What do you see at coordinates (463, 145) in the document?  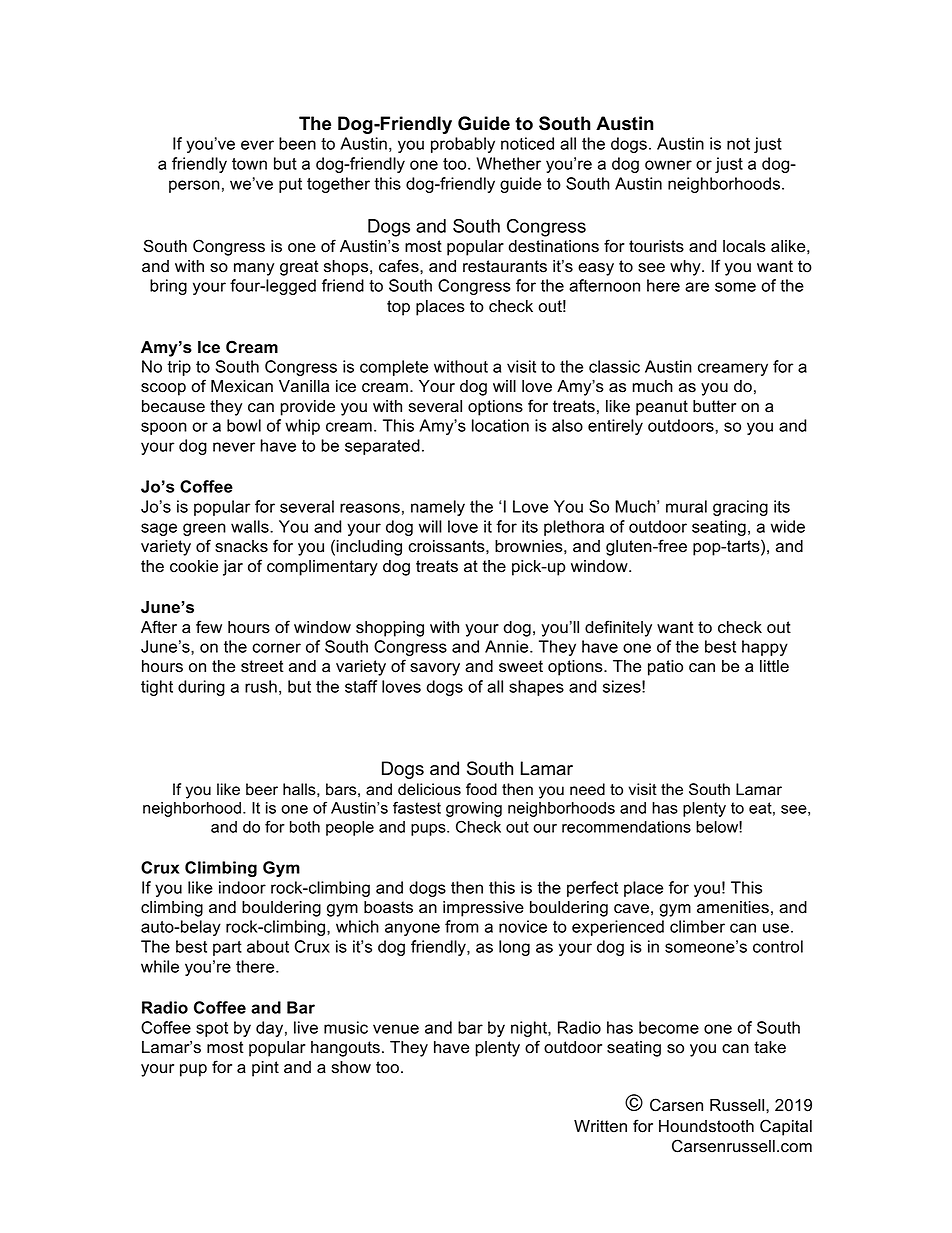 I see `probably` at bounding box center [463, 145].
